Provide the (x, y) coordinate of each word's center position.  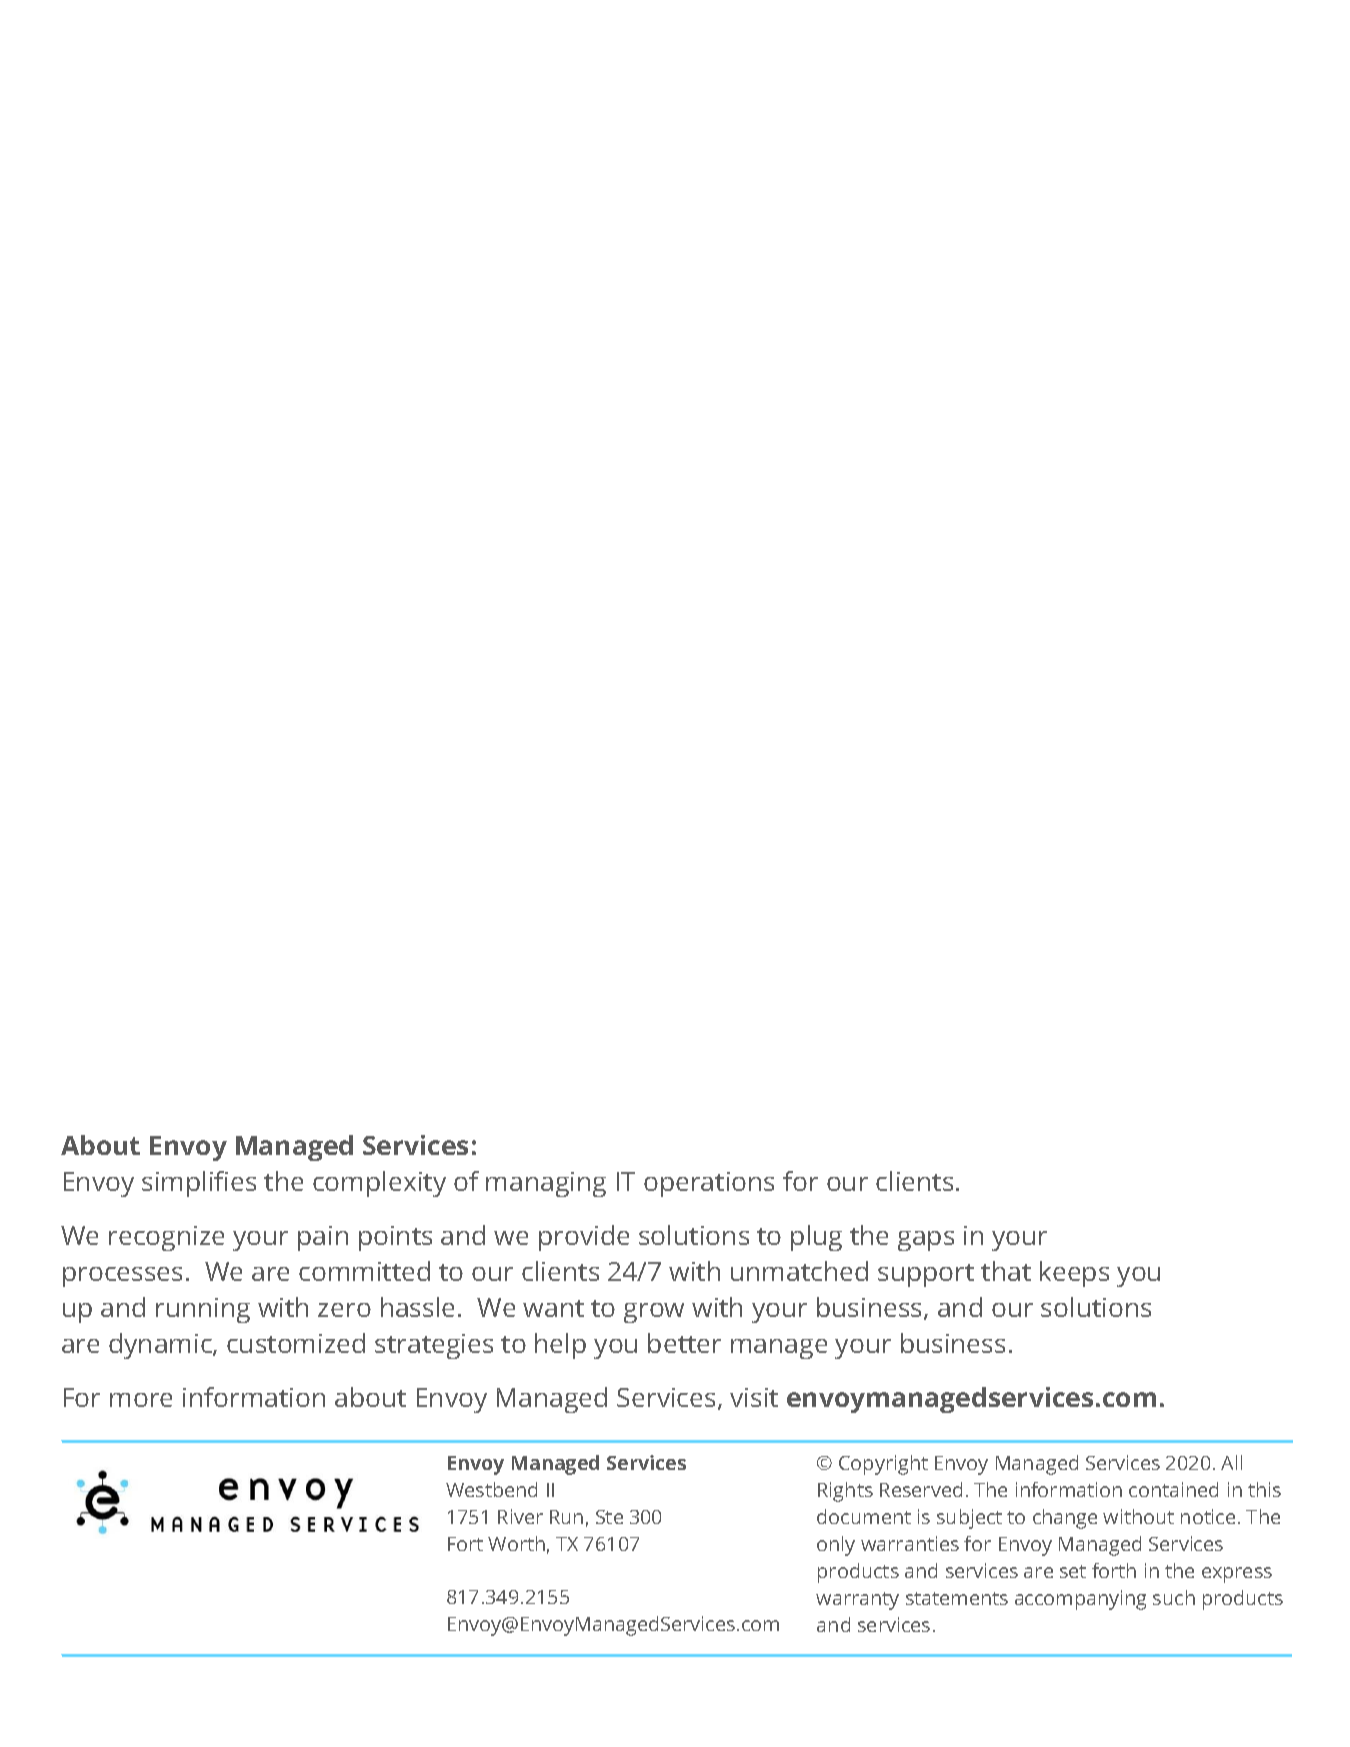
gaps (926, 1241)
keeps (1074, 1274)
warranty (857, 1601)
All (1231, 1462)
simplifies (199, 1184)
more (141, 1400)
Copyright (883, 1465)
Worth (516, 1543)
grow (654, 1313)
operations (709, 1184)
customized (296, 1343)
